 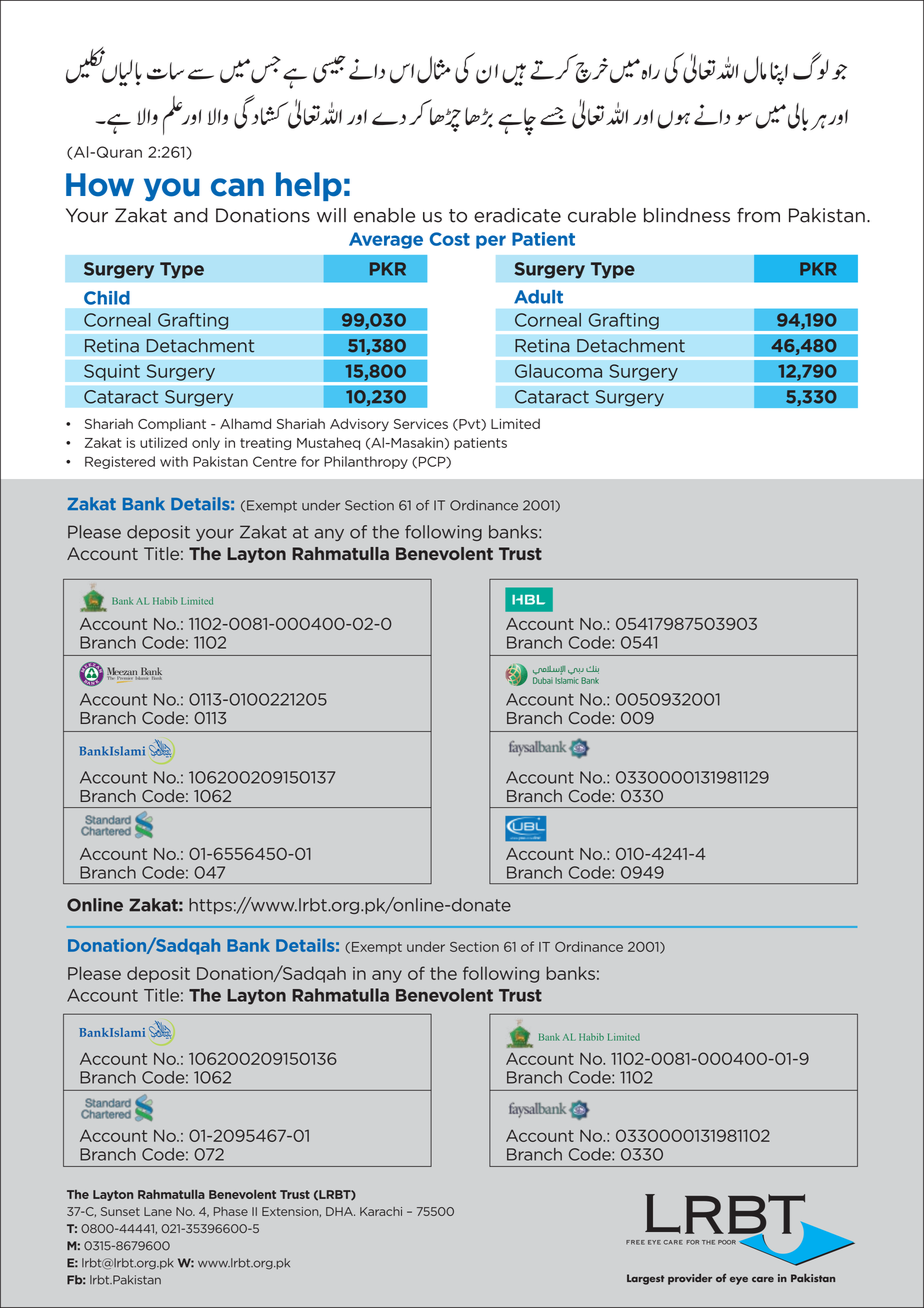 What do you see at coordinates (191, 215) in the screenshot?
I see `and` at bounding box center [191, 215].
